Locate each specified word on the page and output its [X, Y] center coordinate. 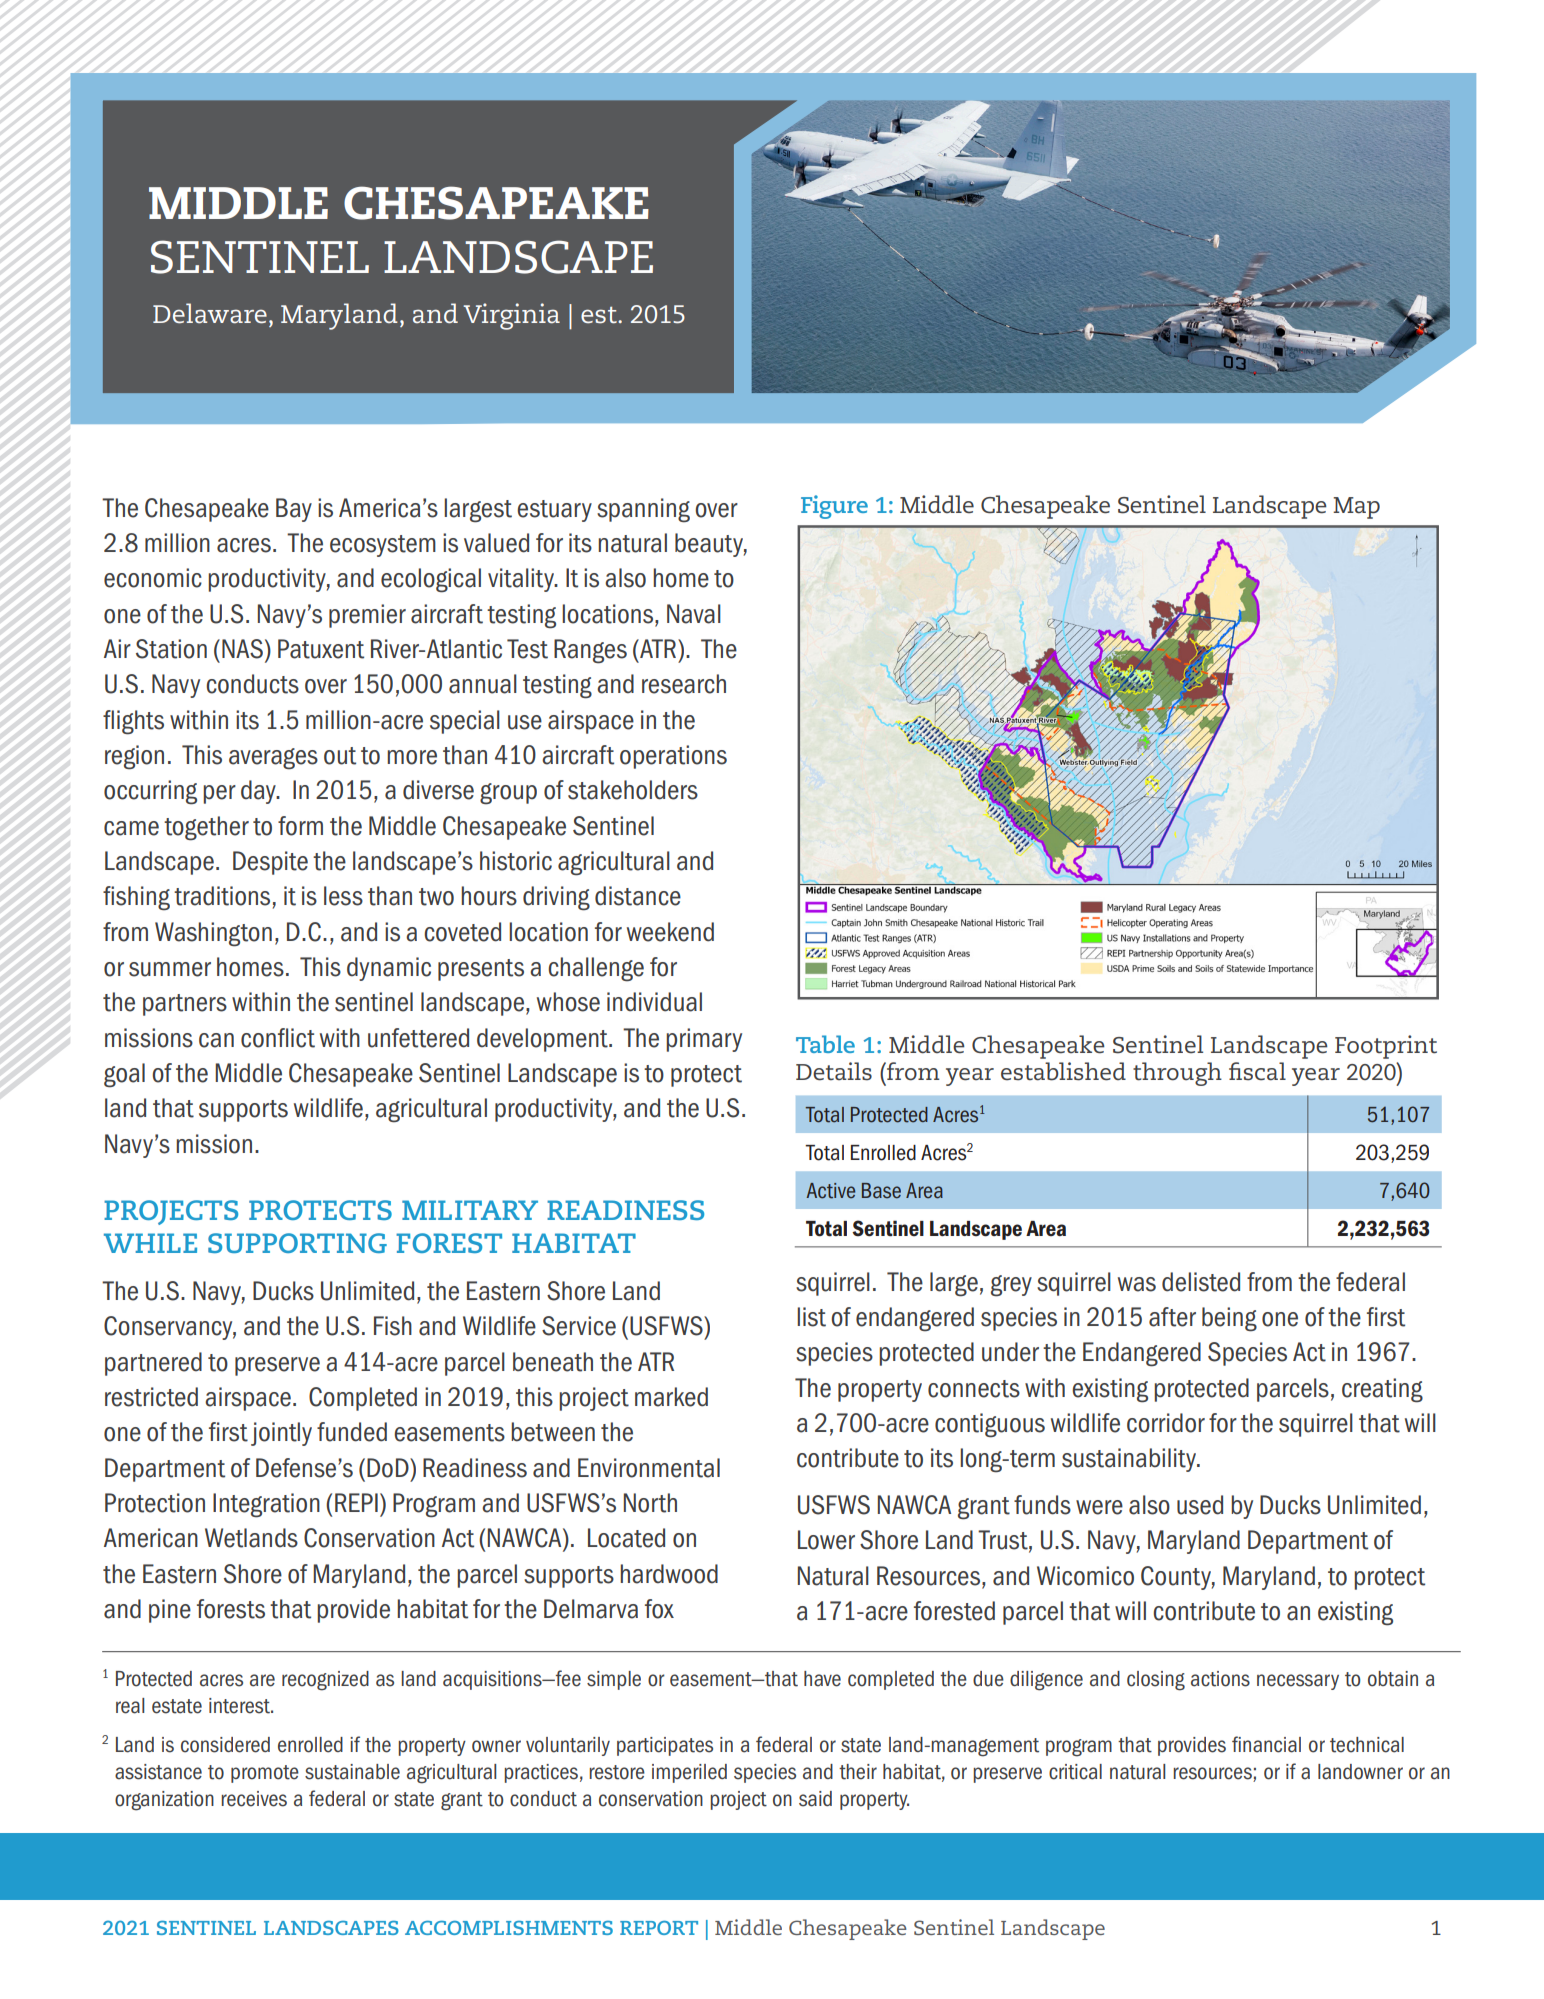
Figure [834, 507]
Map [1356, 508]
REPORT [659, 1928]
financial [1266, 1744]
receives [254, 1799]
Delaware [210, 313]
